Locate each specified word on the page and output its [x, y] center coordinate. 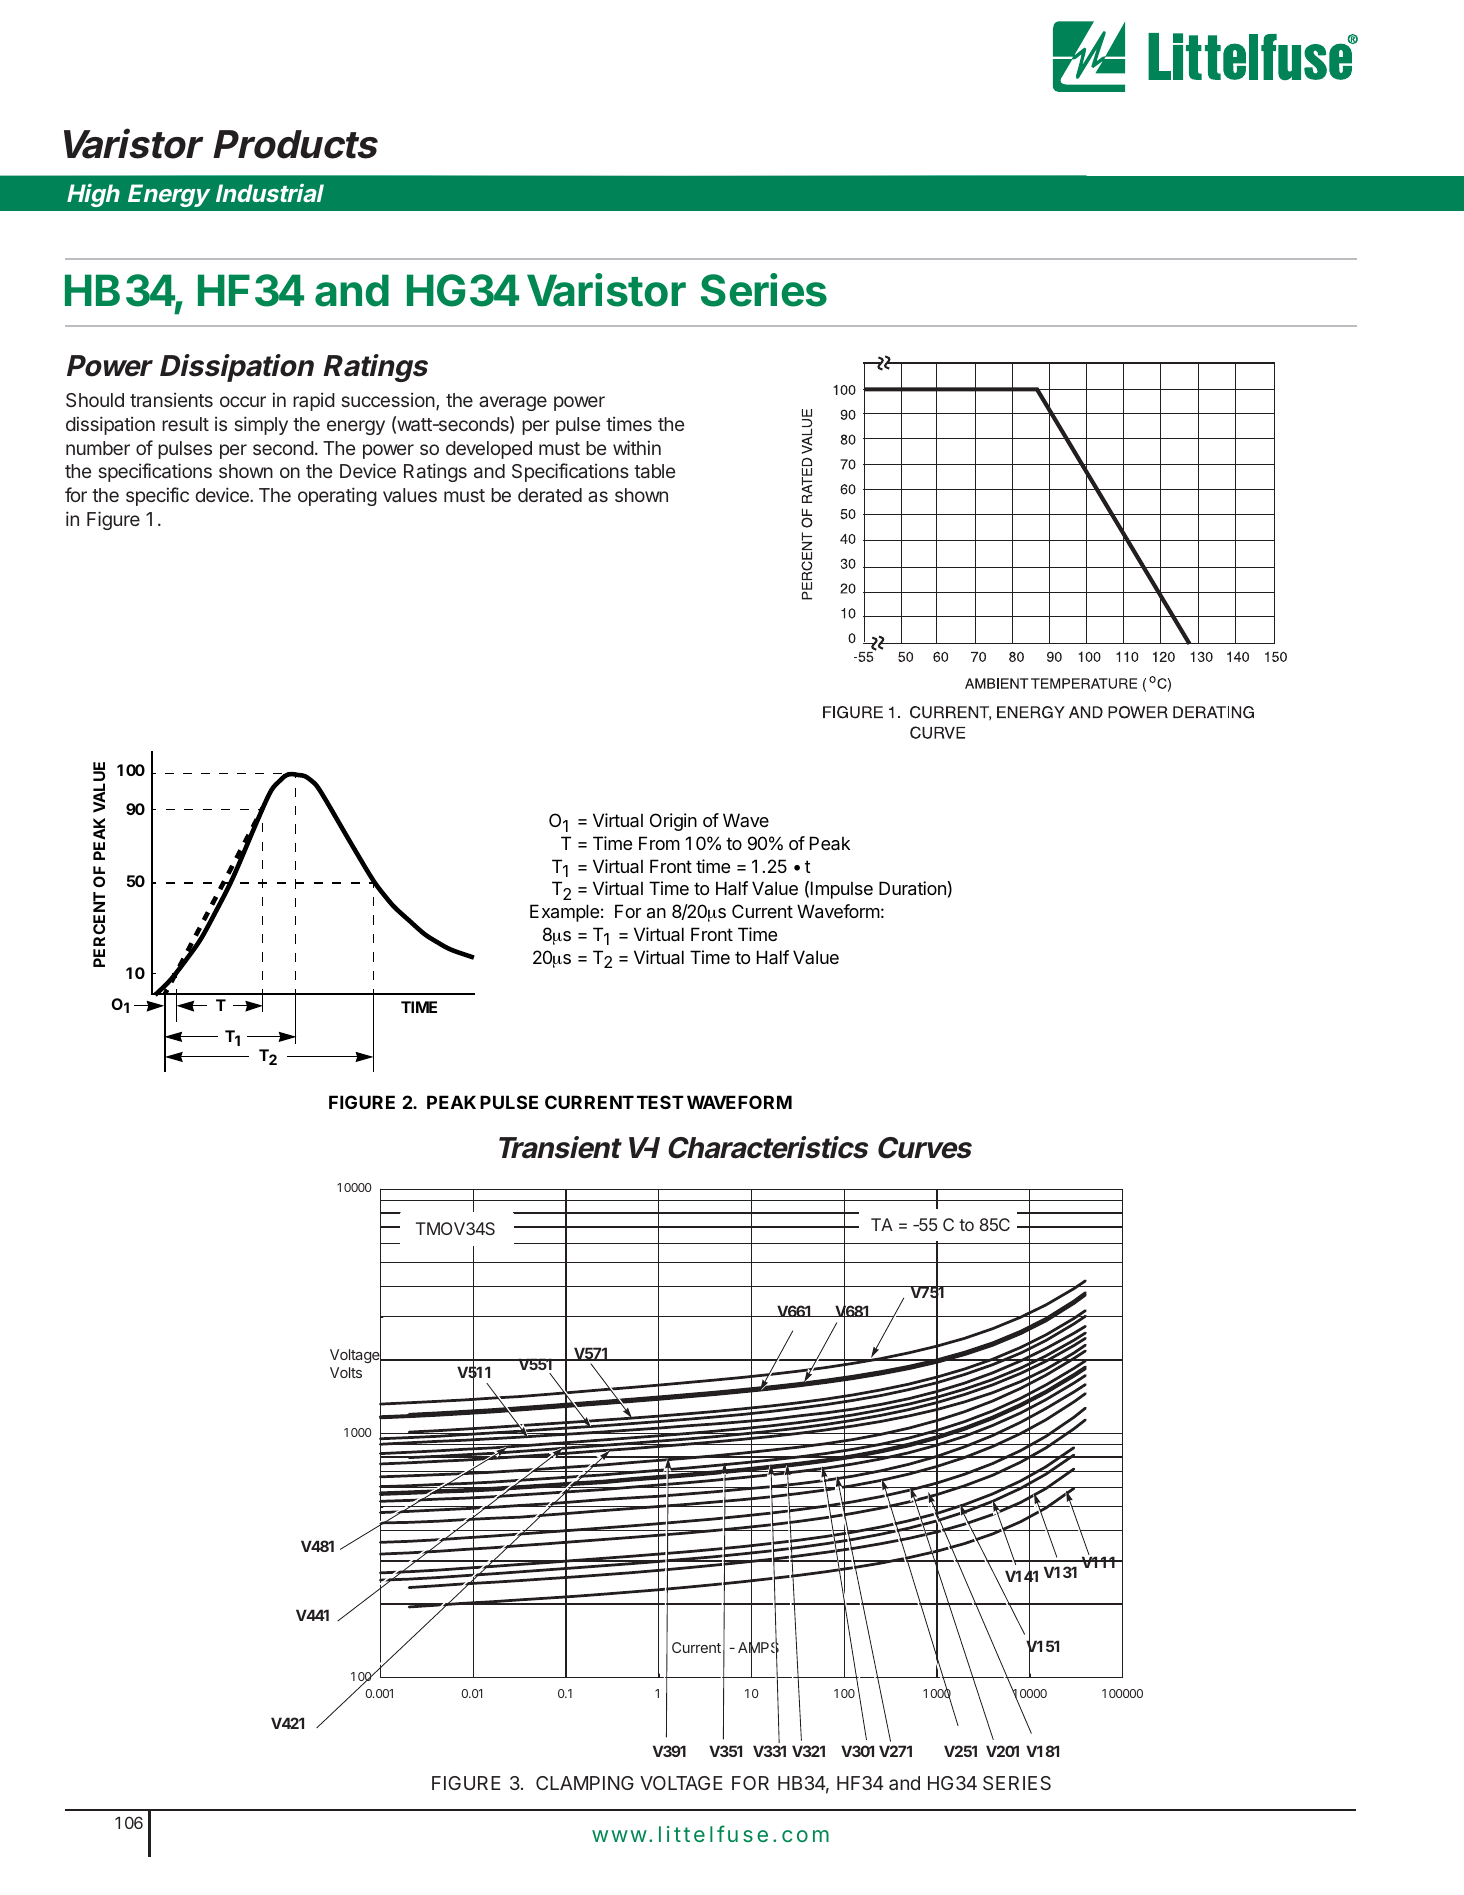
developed [489, 450]
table [654, 471]
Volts [346, 1372]
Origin [673, 822]
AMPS [758, 1648]
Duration [913, 888]
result [185, 424]
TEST [660, 1102]
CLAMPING [585, 1783]
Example [564, 913]
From [659, 843]
